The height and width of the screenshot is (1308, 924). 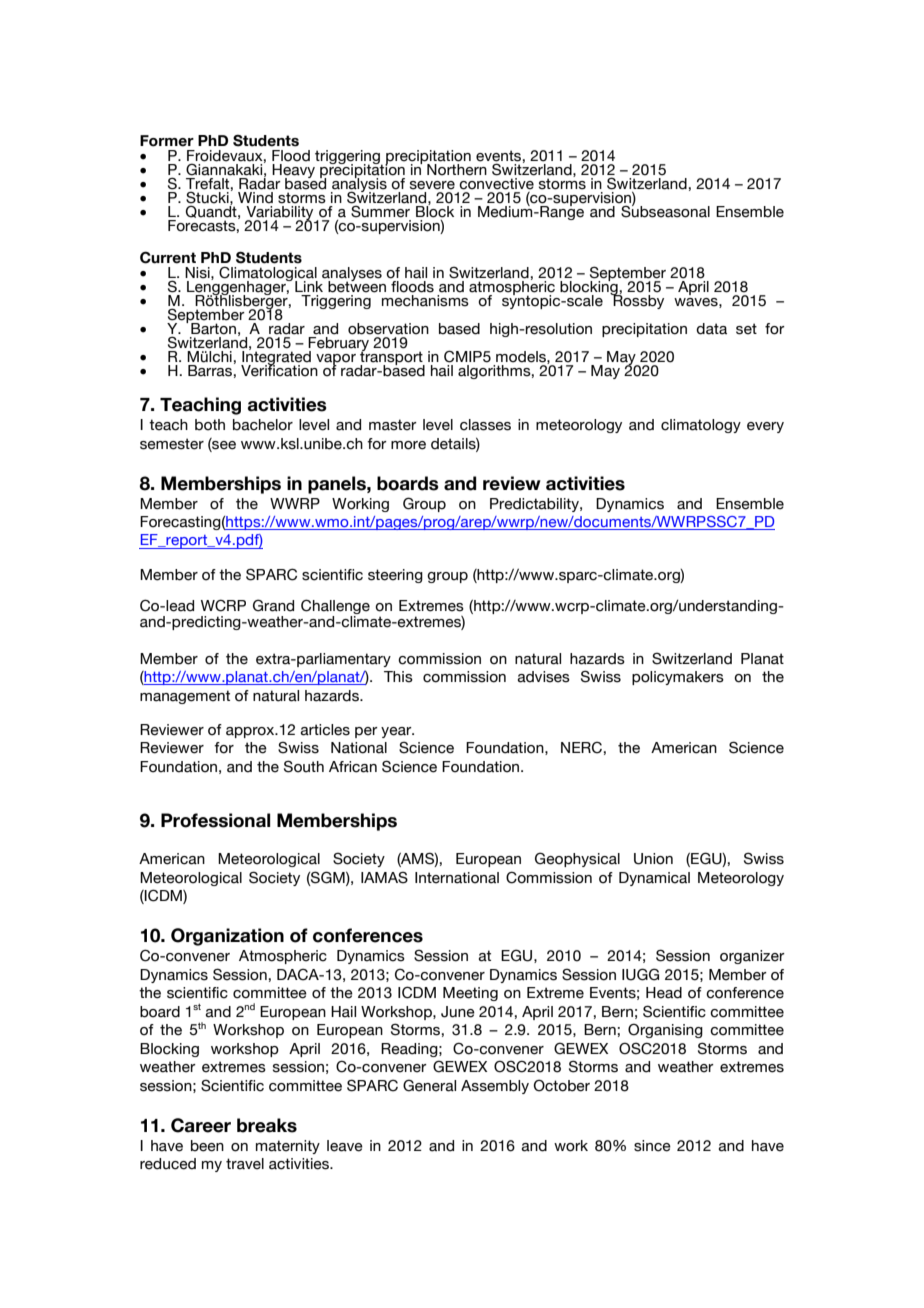 What do you see at coordinates (167, 141) in the screenshot?
I see `Former` at bounding box center [167, 141].
